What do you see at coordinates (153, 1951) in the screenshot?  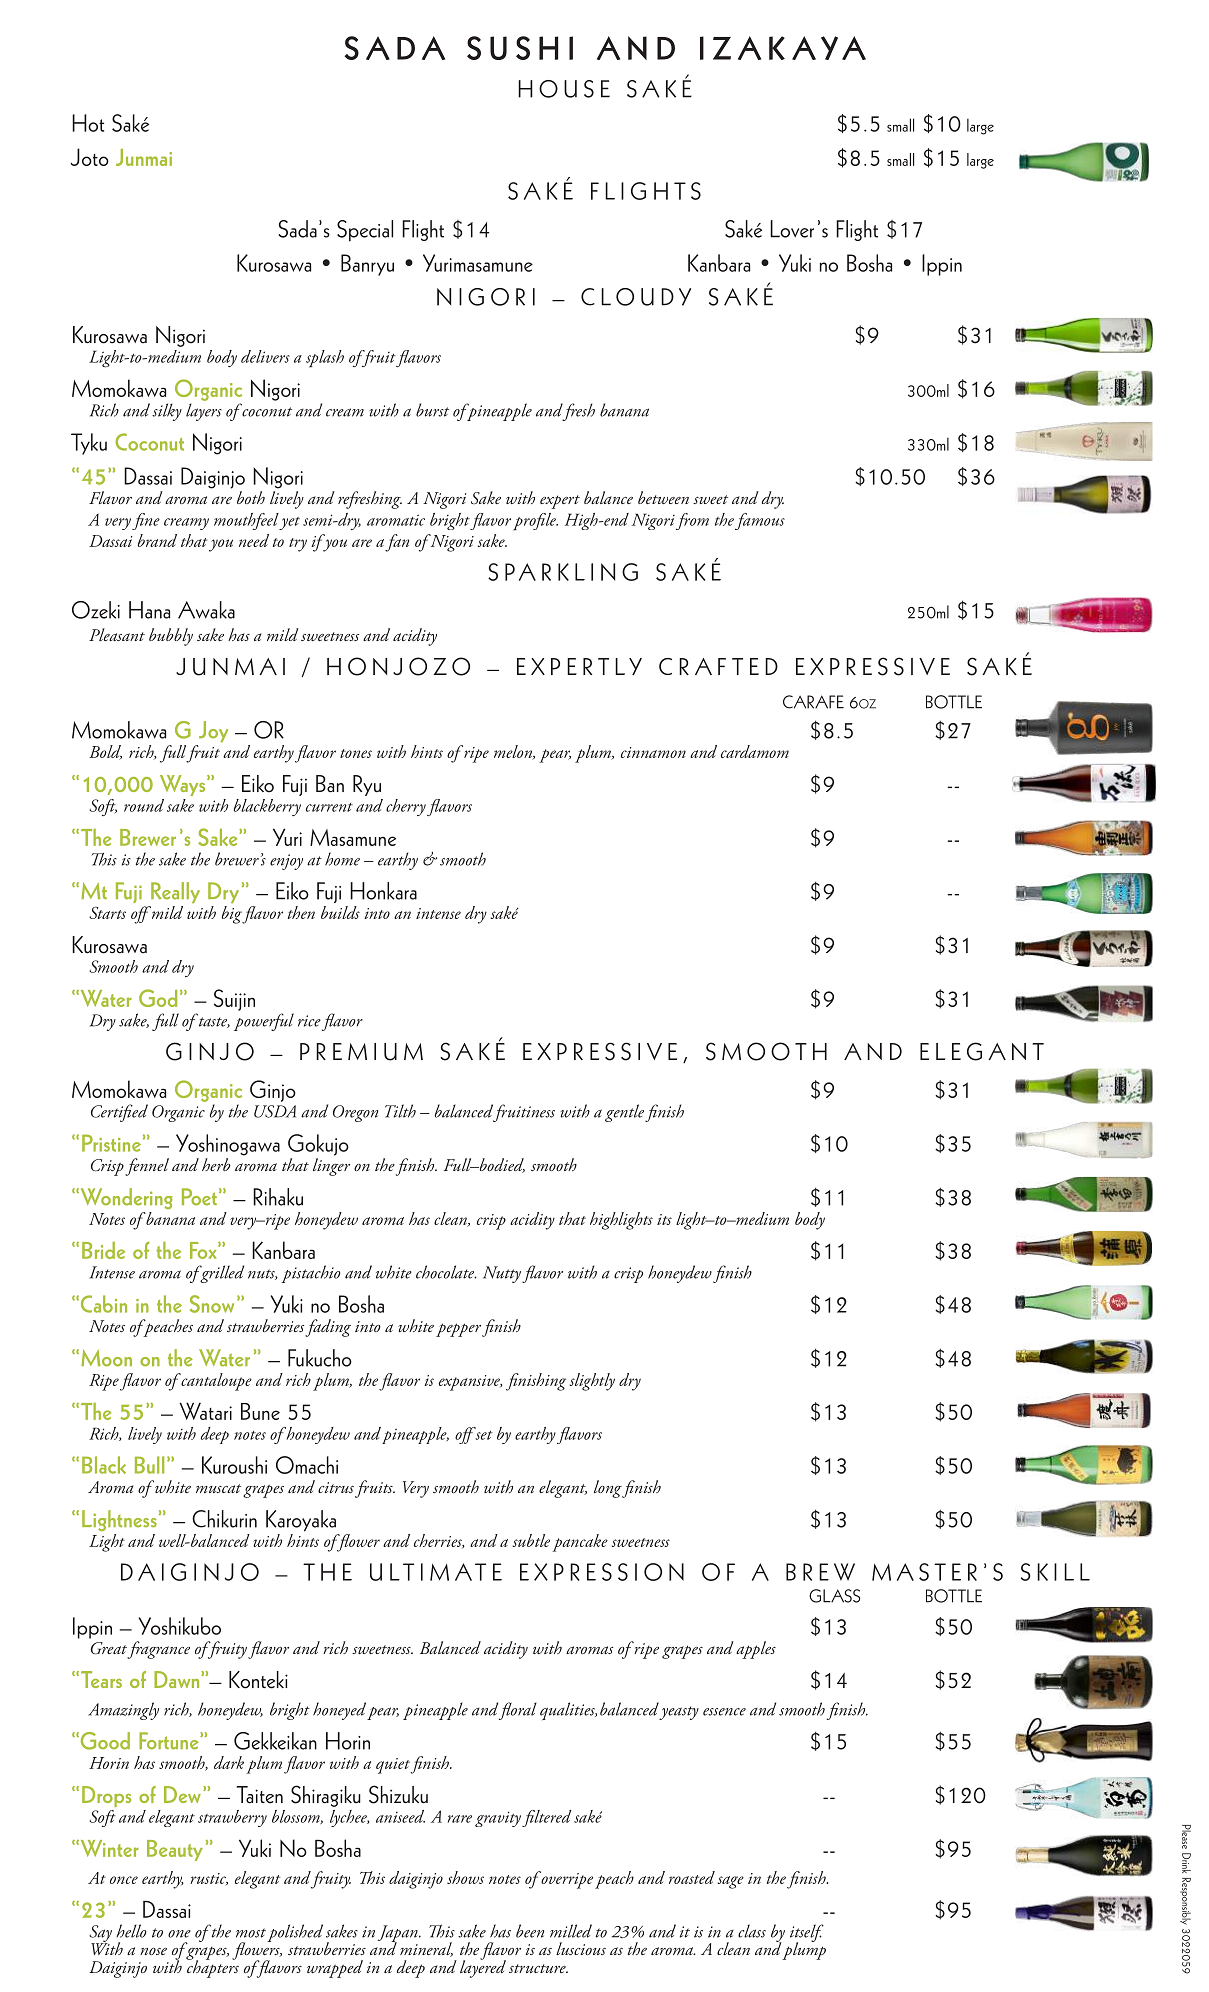 I see `nose` at bounding box center [153, 1951].
